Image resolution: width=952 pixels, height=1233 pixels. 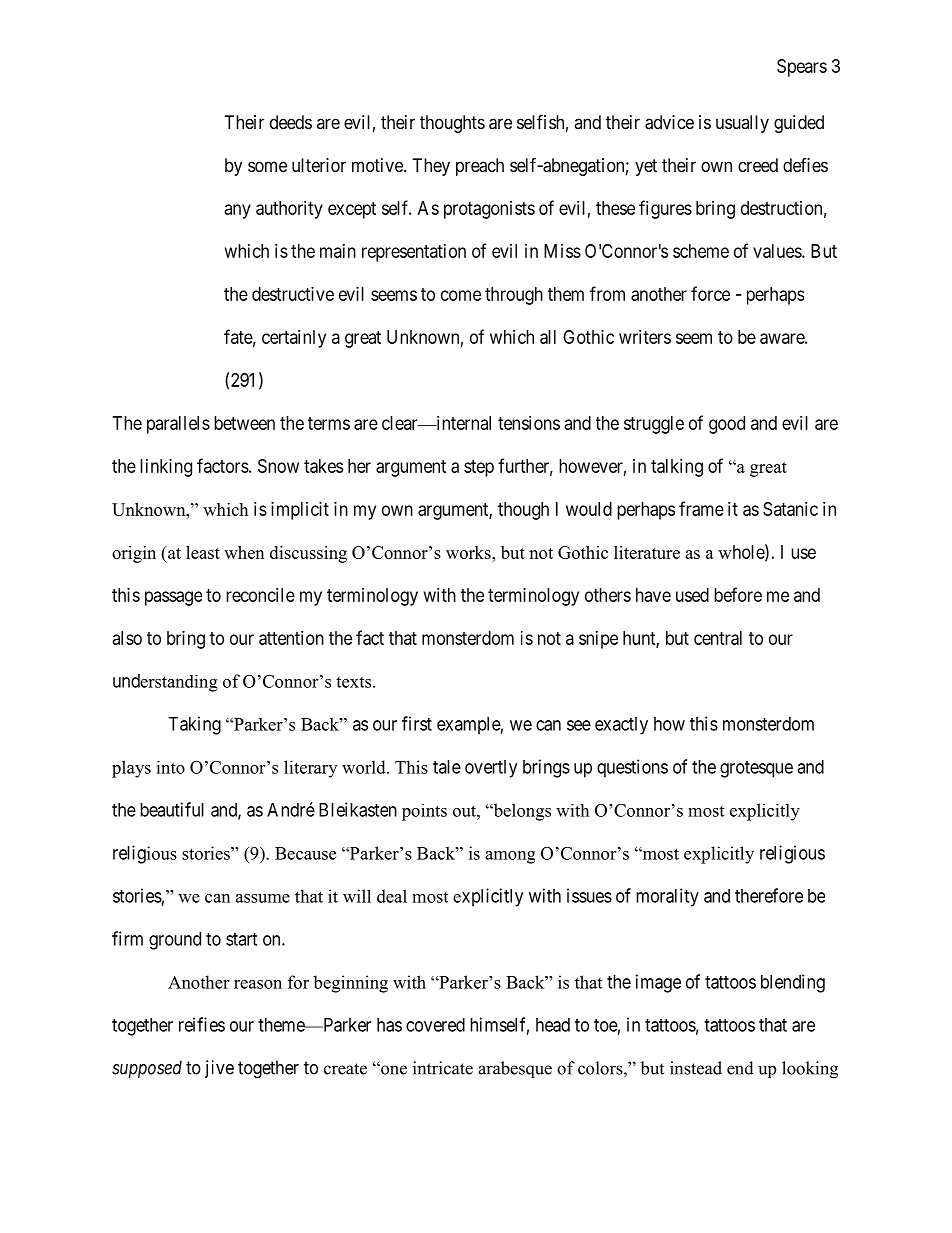 What do you see at coordinates (291, 122) in the image?
I see `deeds` at bounding box center [291, 122].
